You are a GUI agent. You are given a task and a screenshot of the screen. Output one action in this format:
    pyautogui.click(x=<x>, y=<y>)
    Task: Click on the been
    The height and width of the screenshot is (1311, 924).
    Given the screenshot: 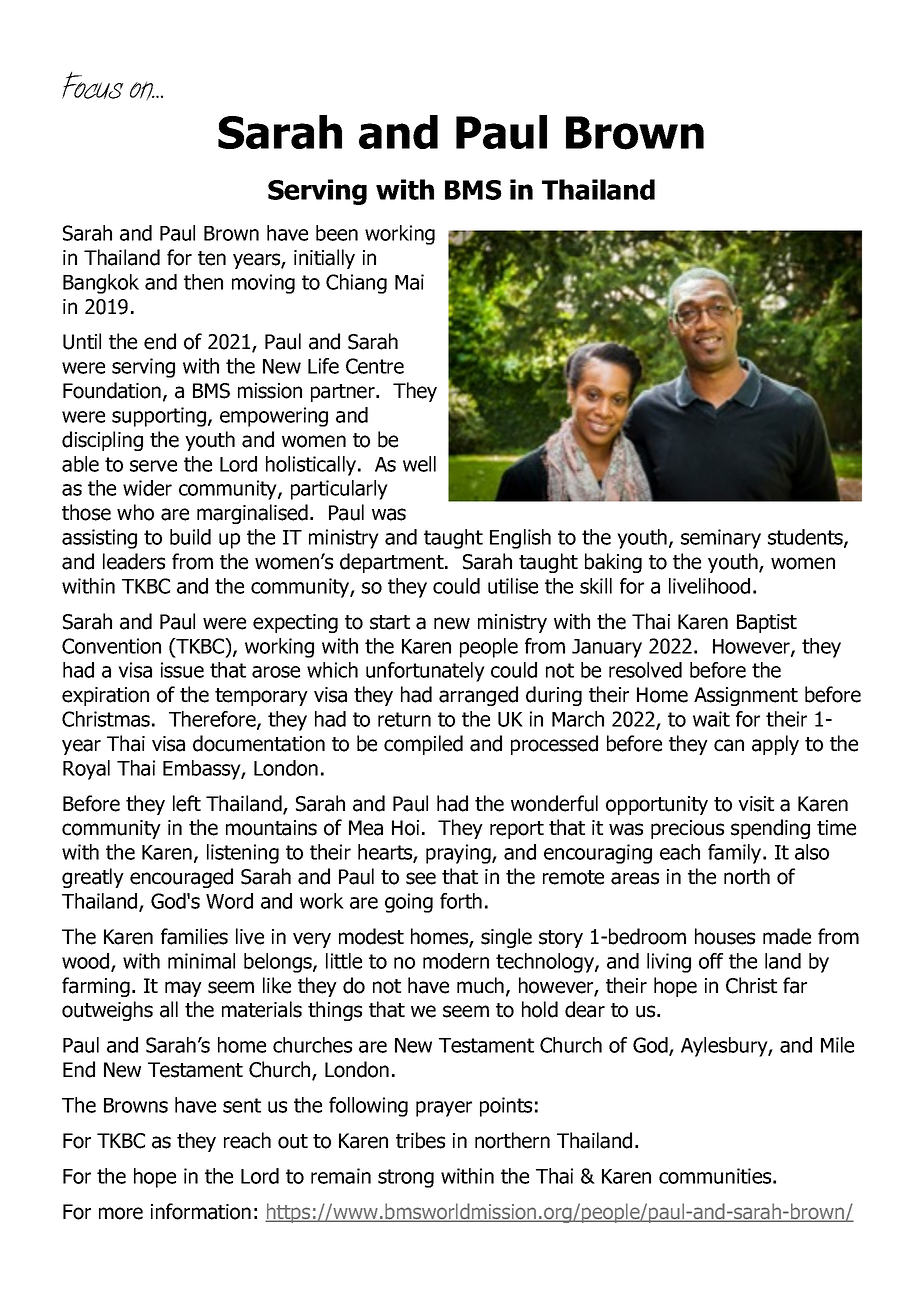 What is the action you would take?
    pyautogui.click(x=337, y=233)
